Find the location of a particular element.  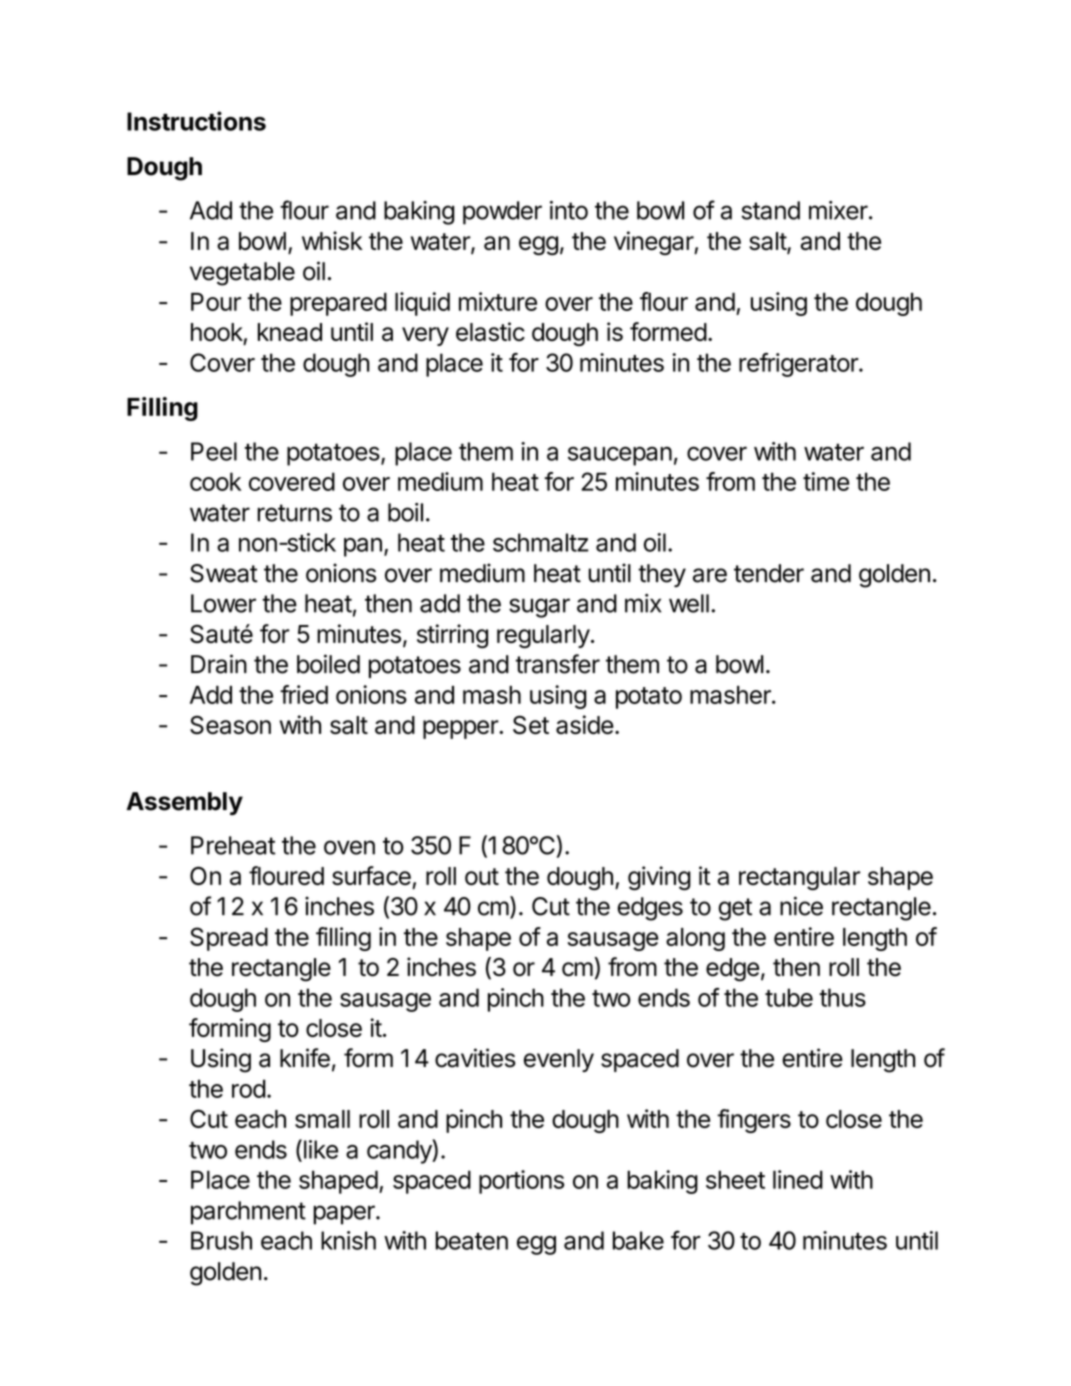

refrigerator is located at coordinates (799, 365).
